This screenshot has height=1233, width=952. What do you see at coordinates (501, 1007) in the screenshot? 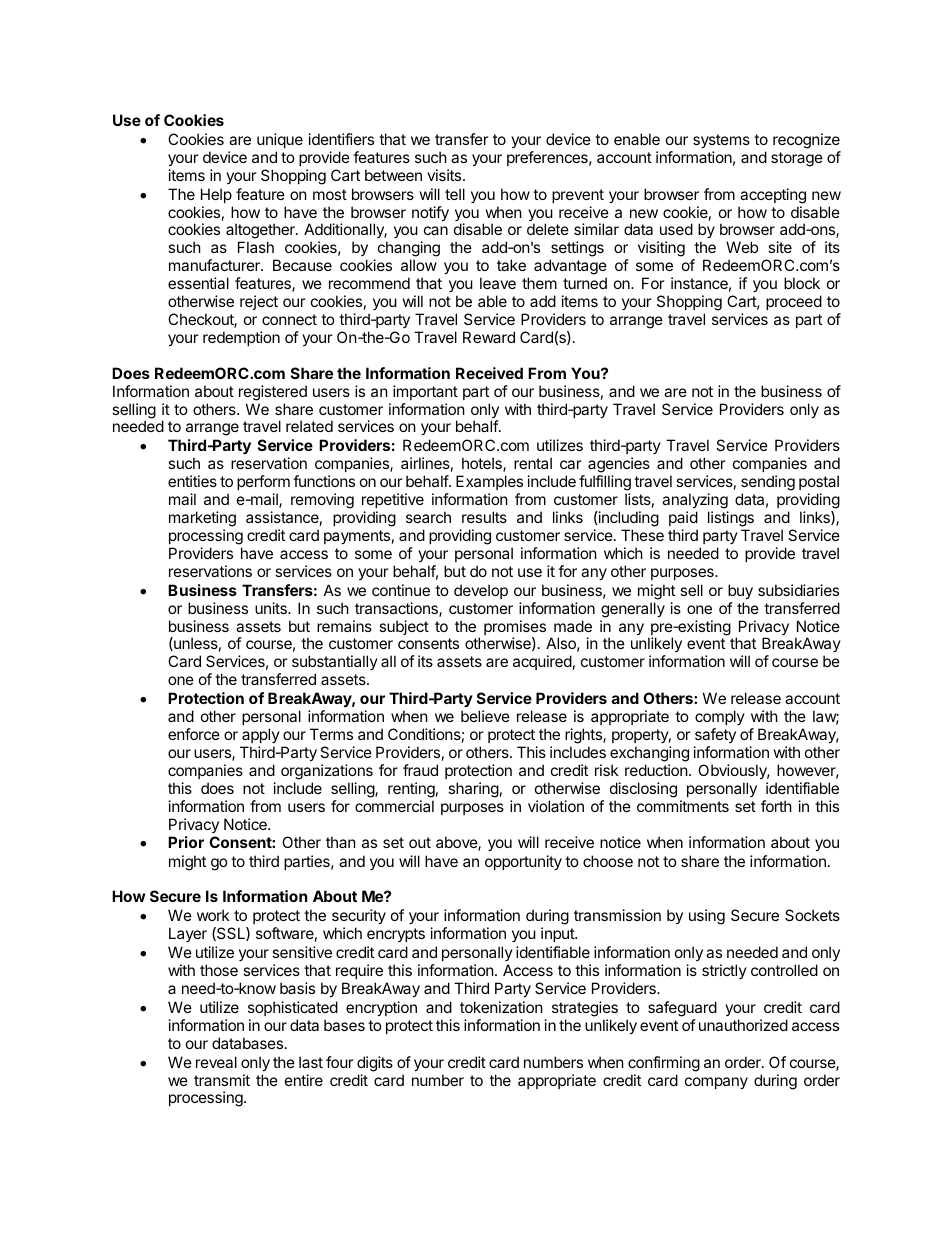
I see `tokenization` at bounding box center [501, 1007].
